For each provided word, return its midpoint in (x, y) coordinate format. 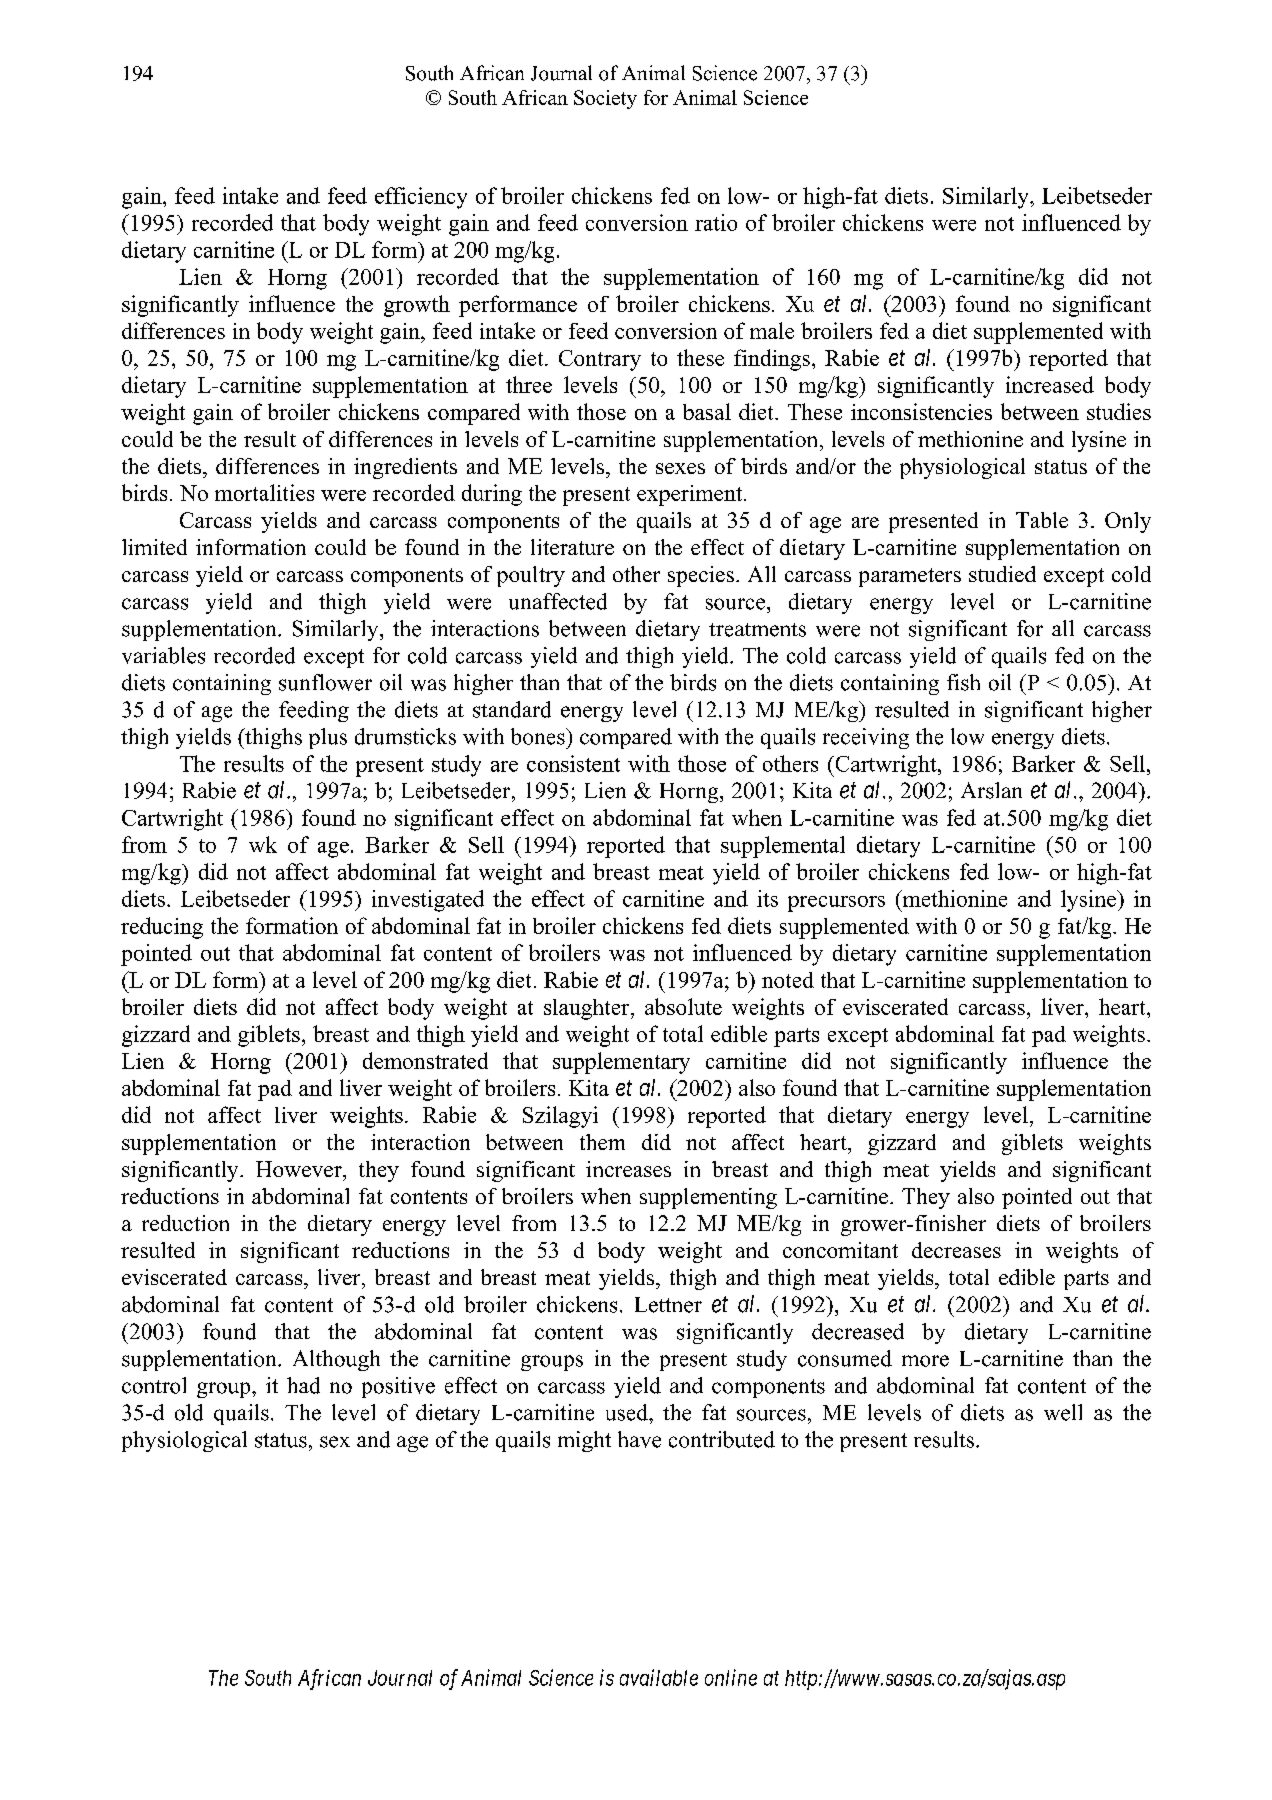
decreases (956, 1250)
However (300, 1169)
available (659, 1677)
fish (963, 682)
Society (605, 99)
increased (1050, 384)
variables (163, 655)
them (602, 1142)
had (303, 1385)
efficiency (421, 198)
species (701, 576)
